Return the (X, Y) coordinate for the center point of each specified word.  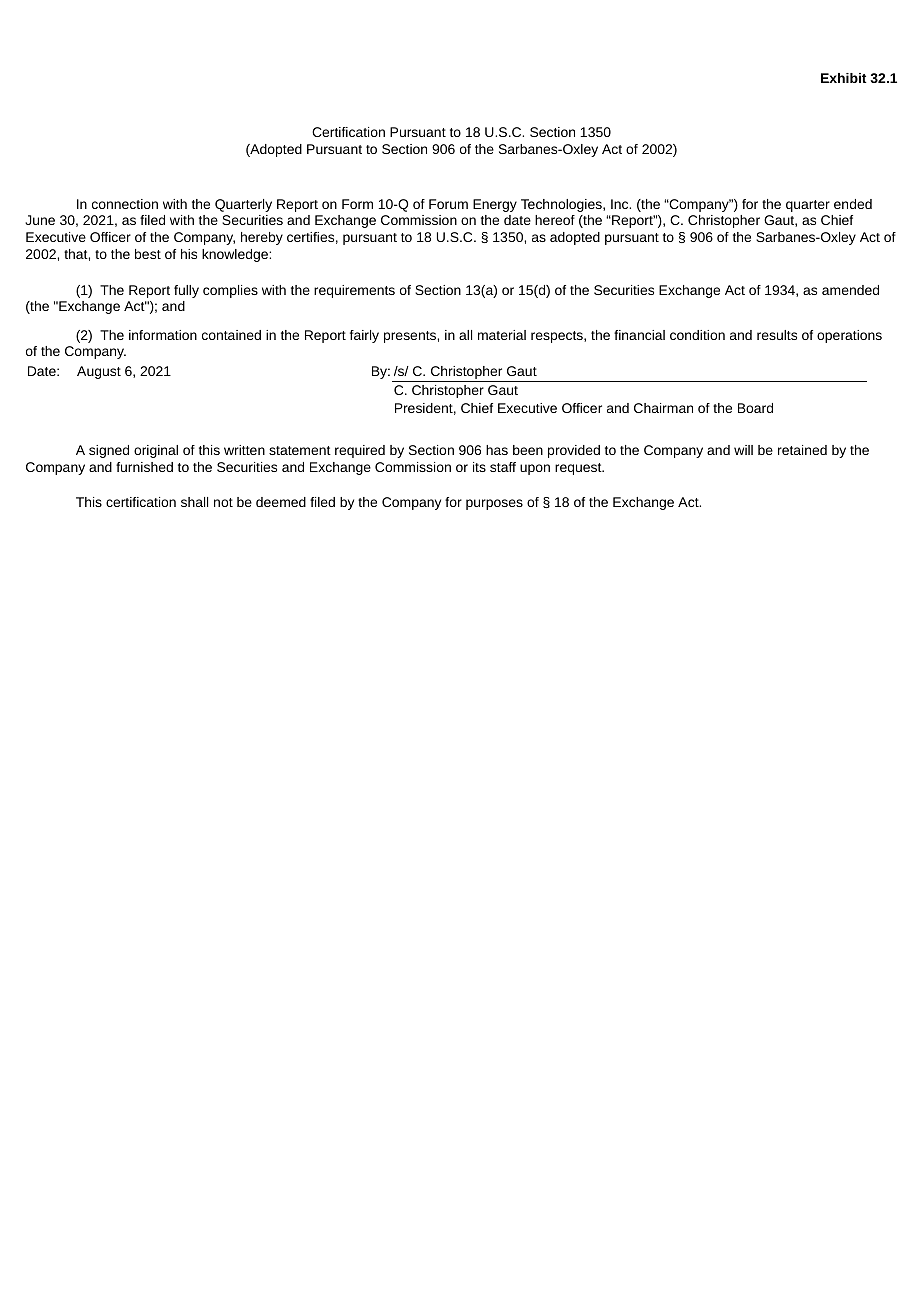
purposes (494, 504)
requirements (354, 291)
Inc (621, 204)
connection (125, 204)
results (777, 335)
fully (186, 291)
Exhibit (844, 78)
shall (194, 502)
